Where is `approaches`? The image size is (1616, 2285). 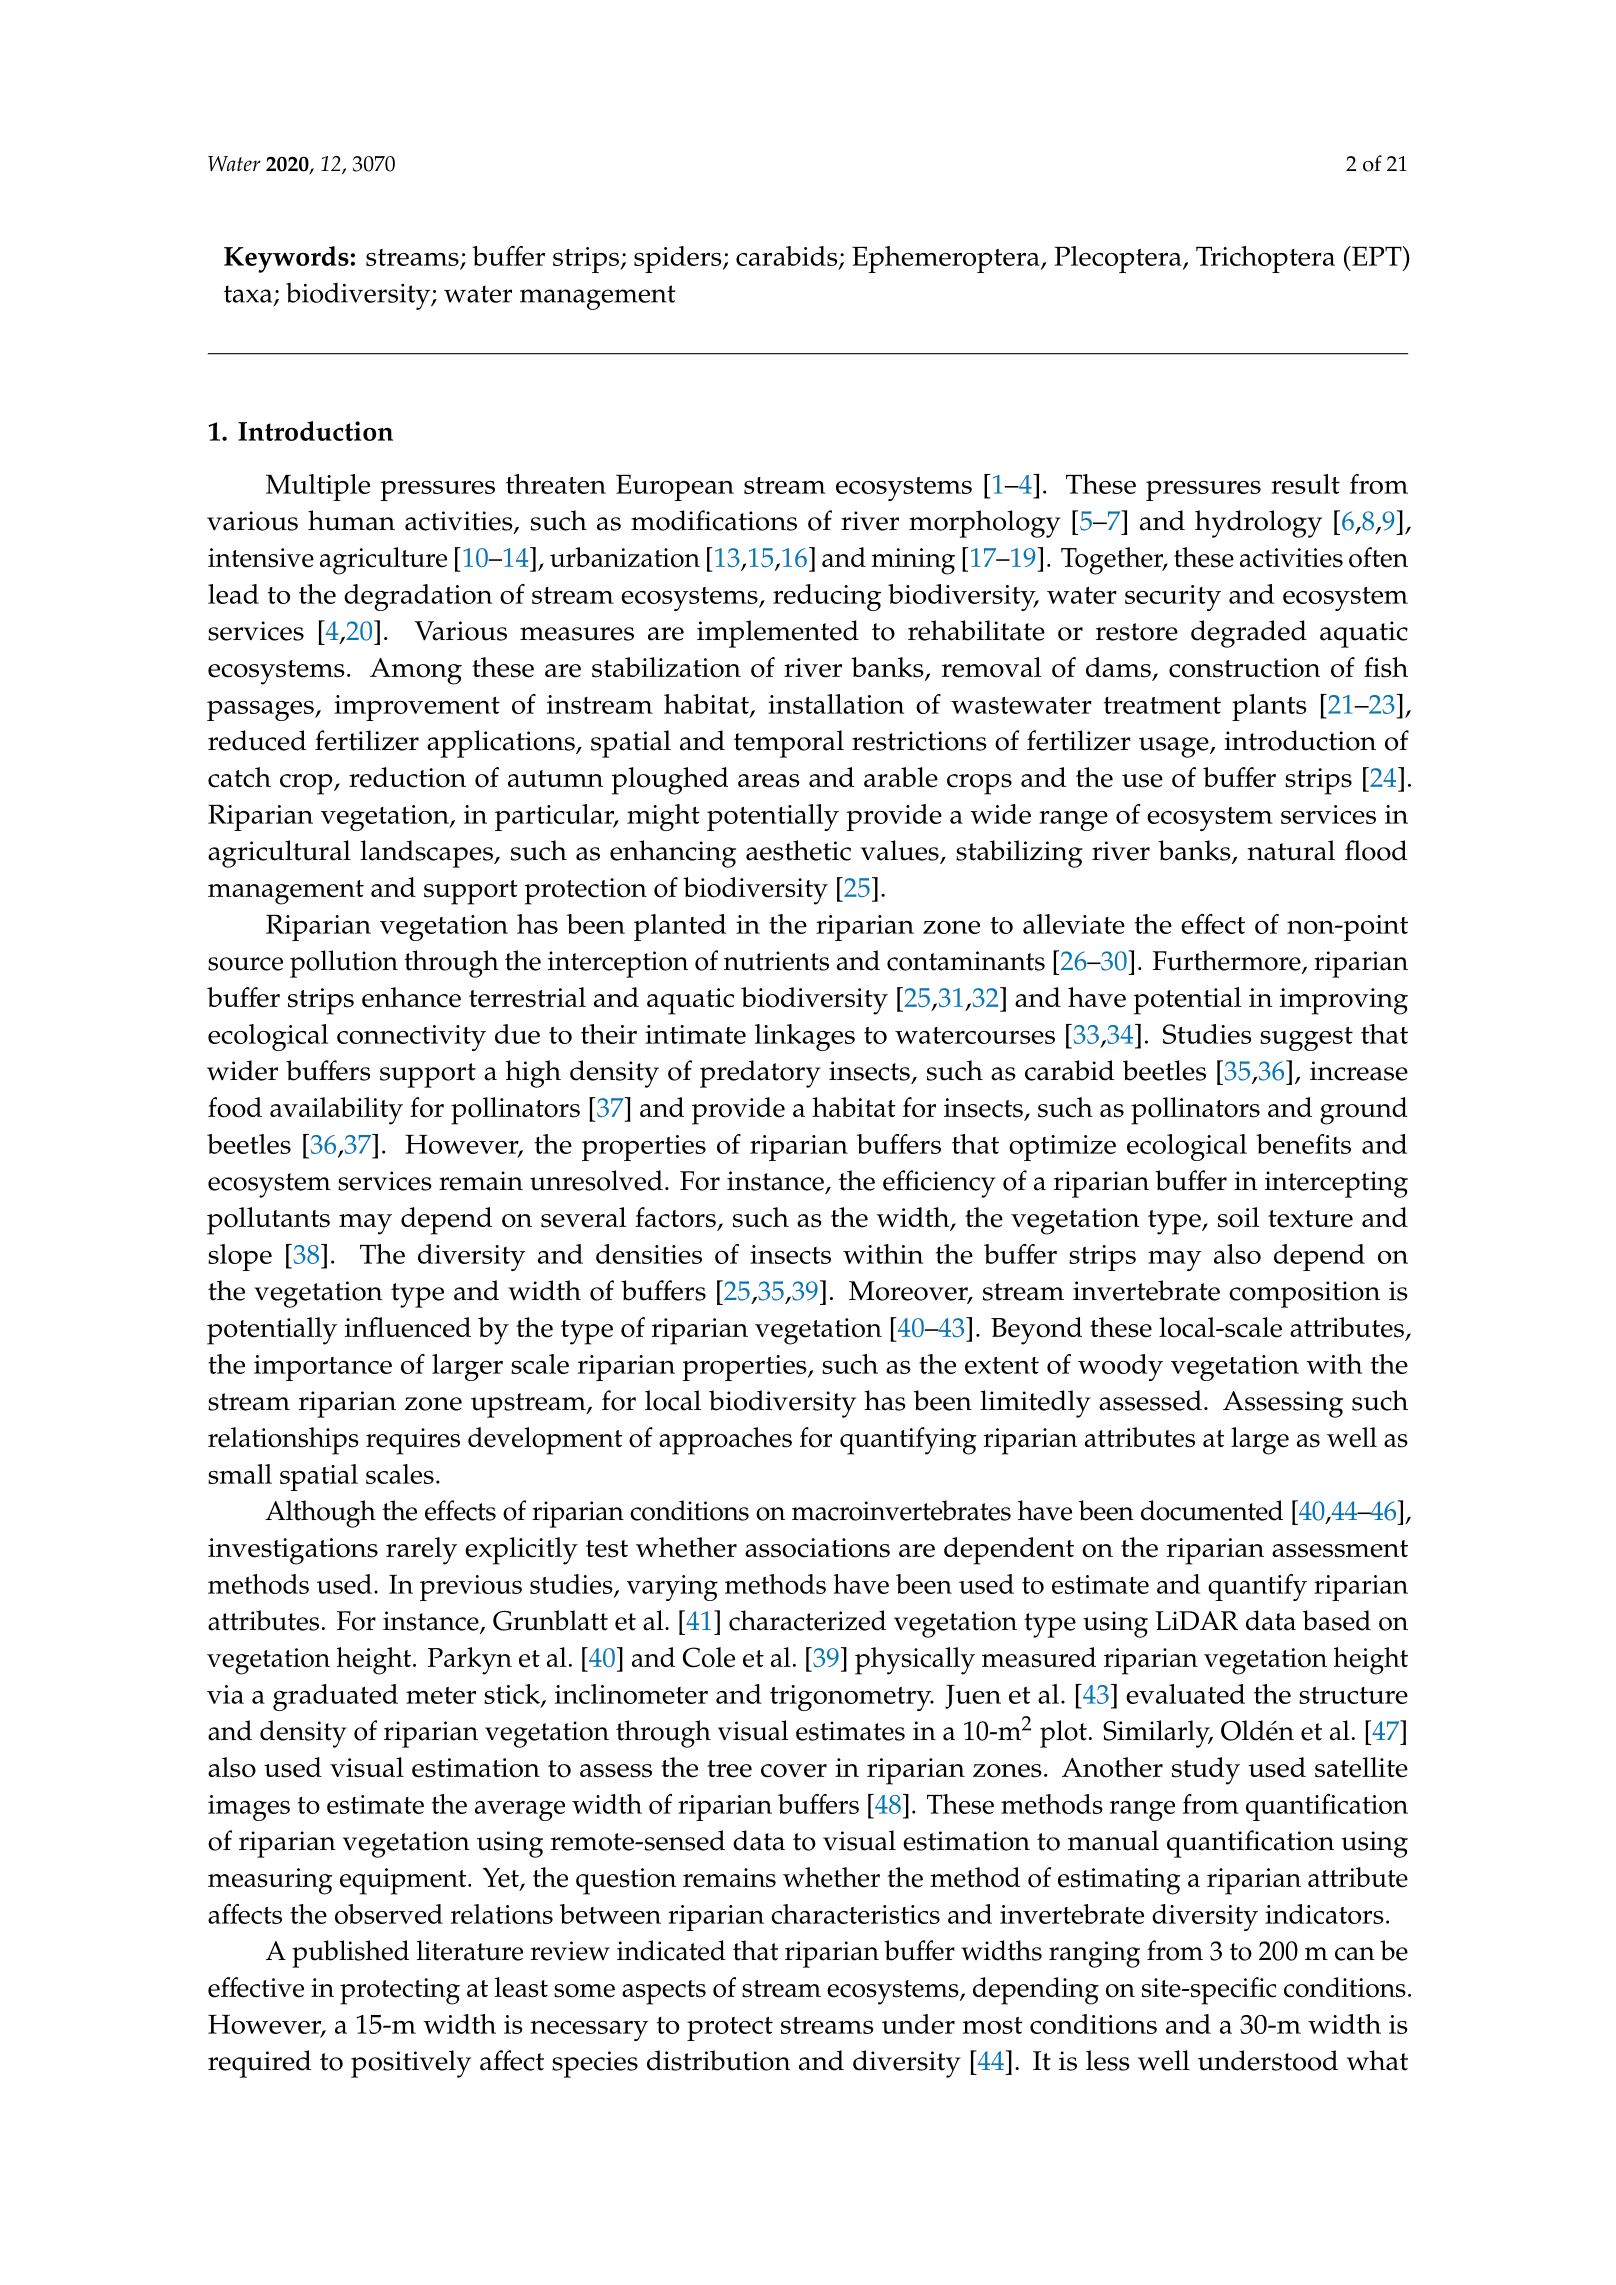
approaches is located at coordinates (725, 1441).
